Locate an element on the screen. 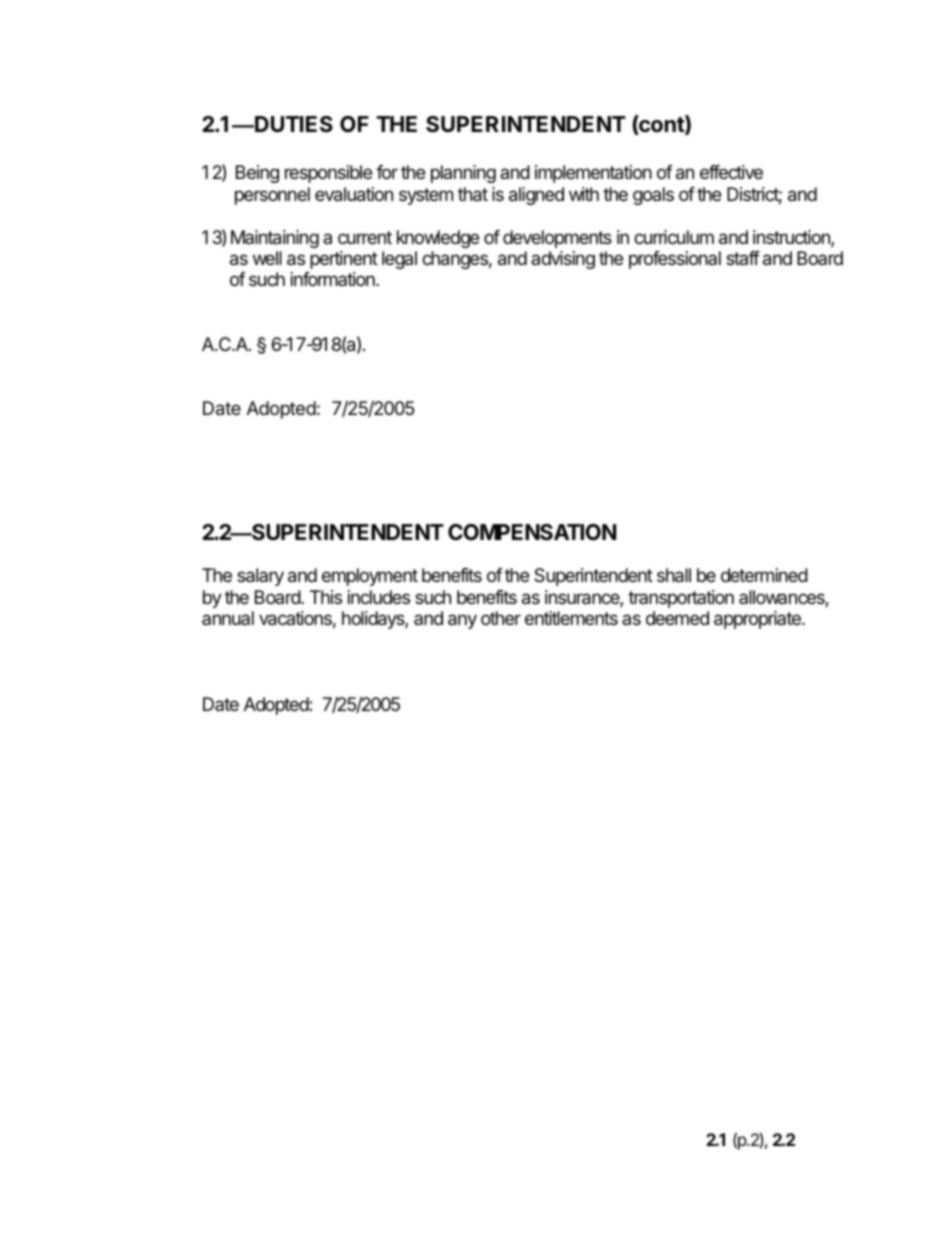 This screenshot has width=952, height=1233. other is located at coordinates (501, 618).
